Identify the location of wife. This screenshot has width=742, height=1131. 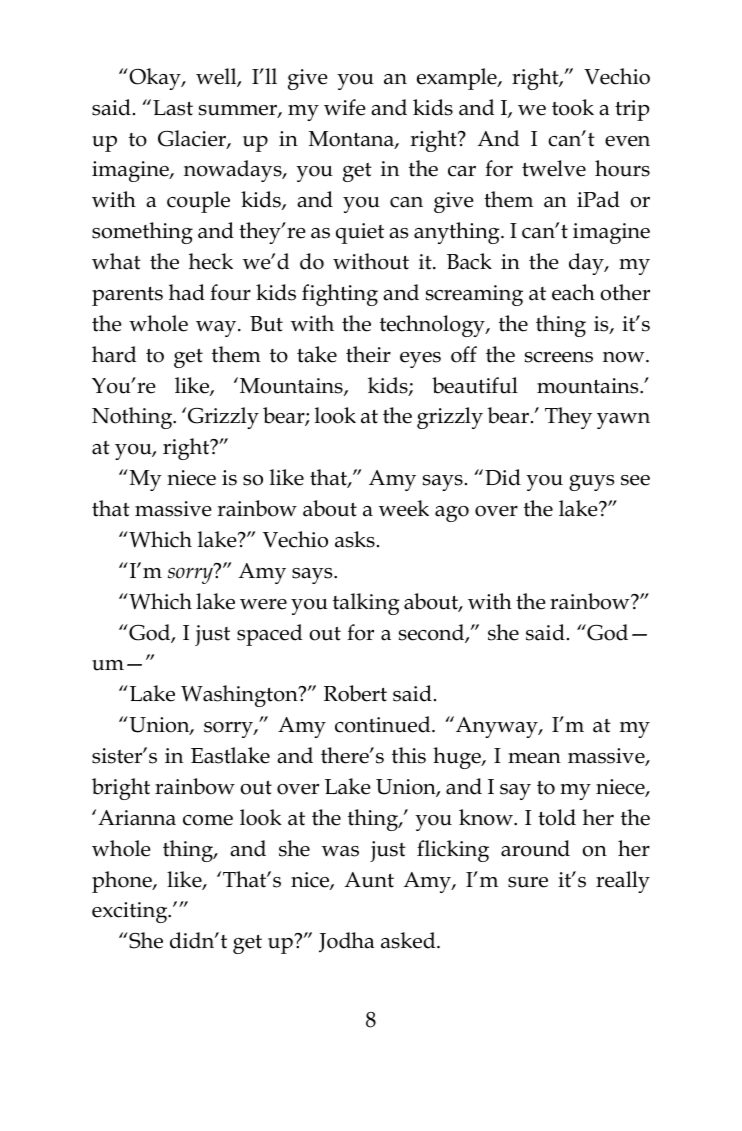
(345, 107).
